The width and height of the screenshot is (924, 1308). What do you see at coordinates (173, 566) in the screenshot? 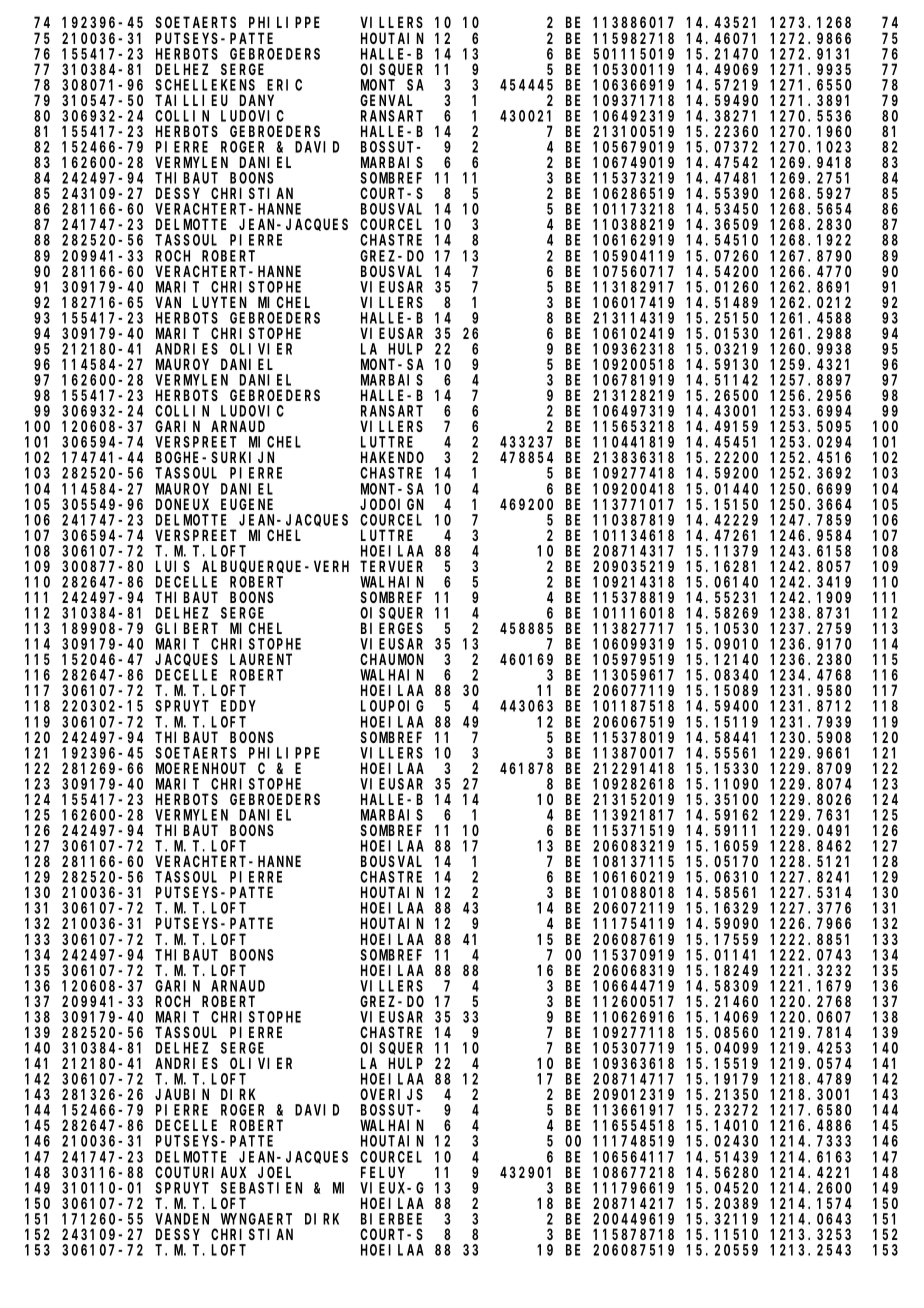
I see `LUIS` at bounding box center [173, 566].
